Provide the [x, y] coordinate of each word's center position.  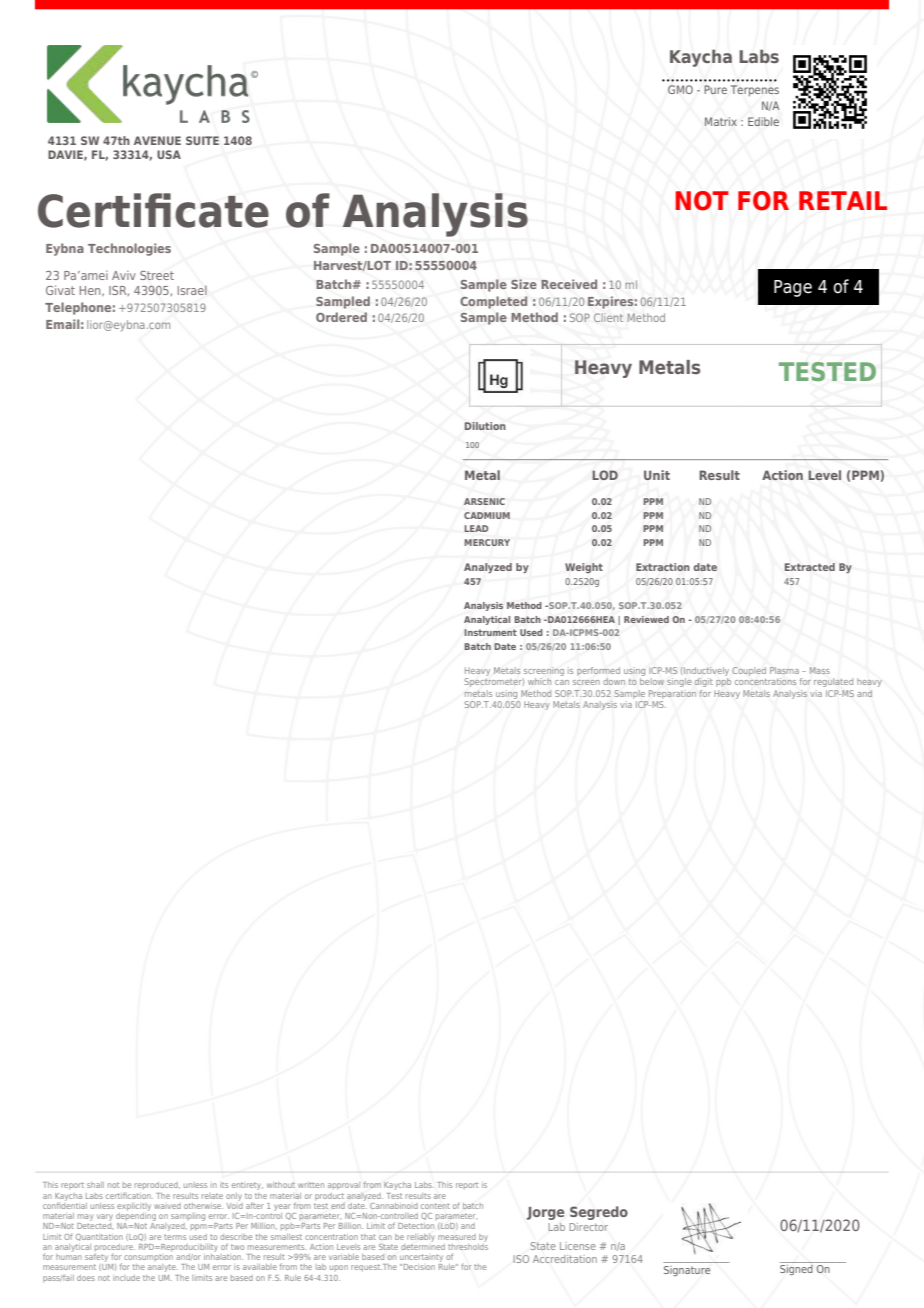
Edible [763, 121]
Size [524, 284]
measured [457, 1237]
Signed [796, 1270]
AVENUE [157, 140]
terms [175, 1237]
